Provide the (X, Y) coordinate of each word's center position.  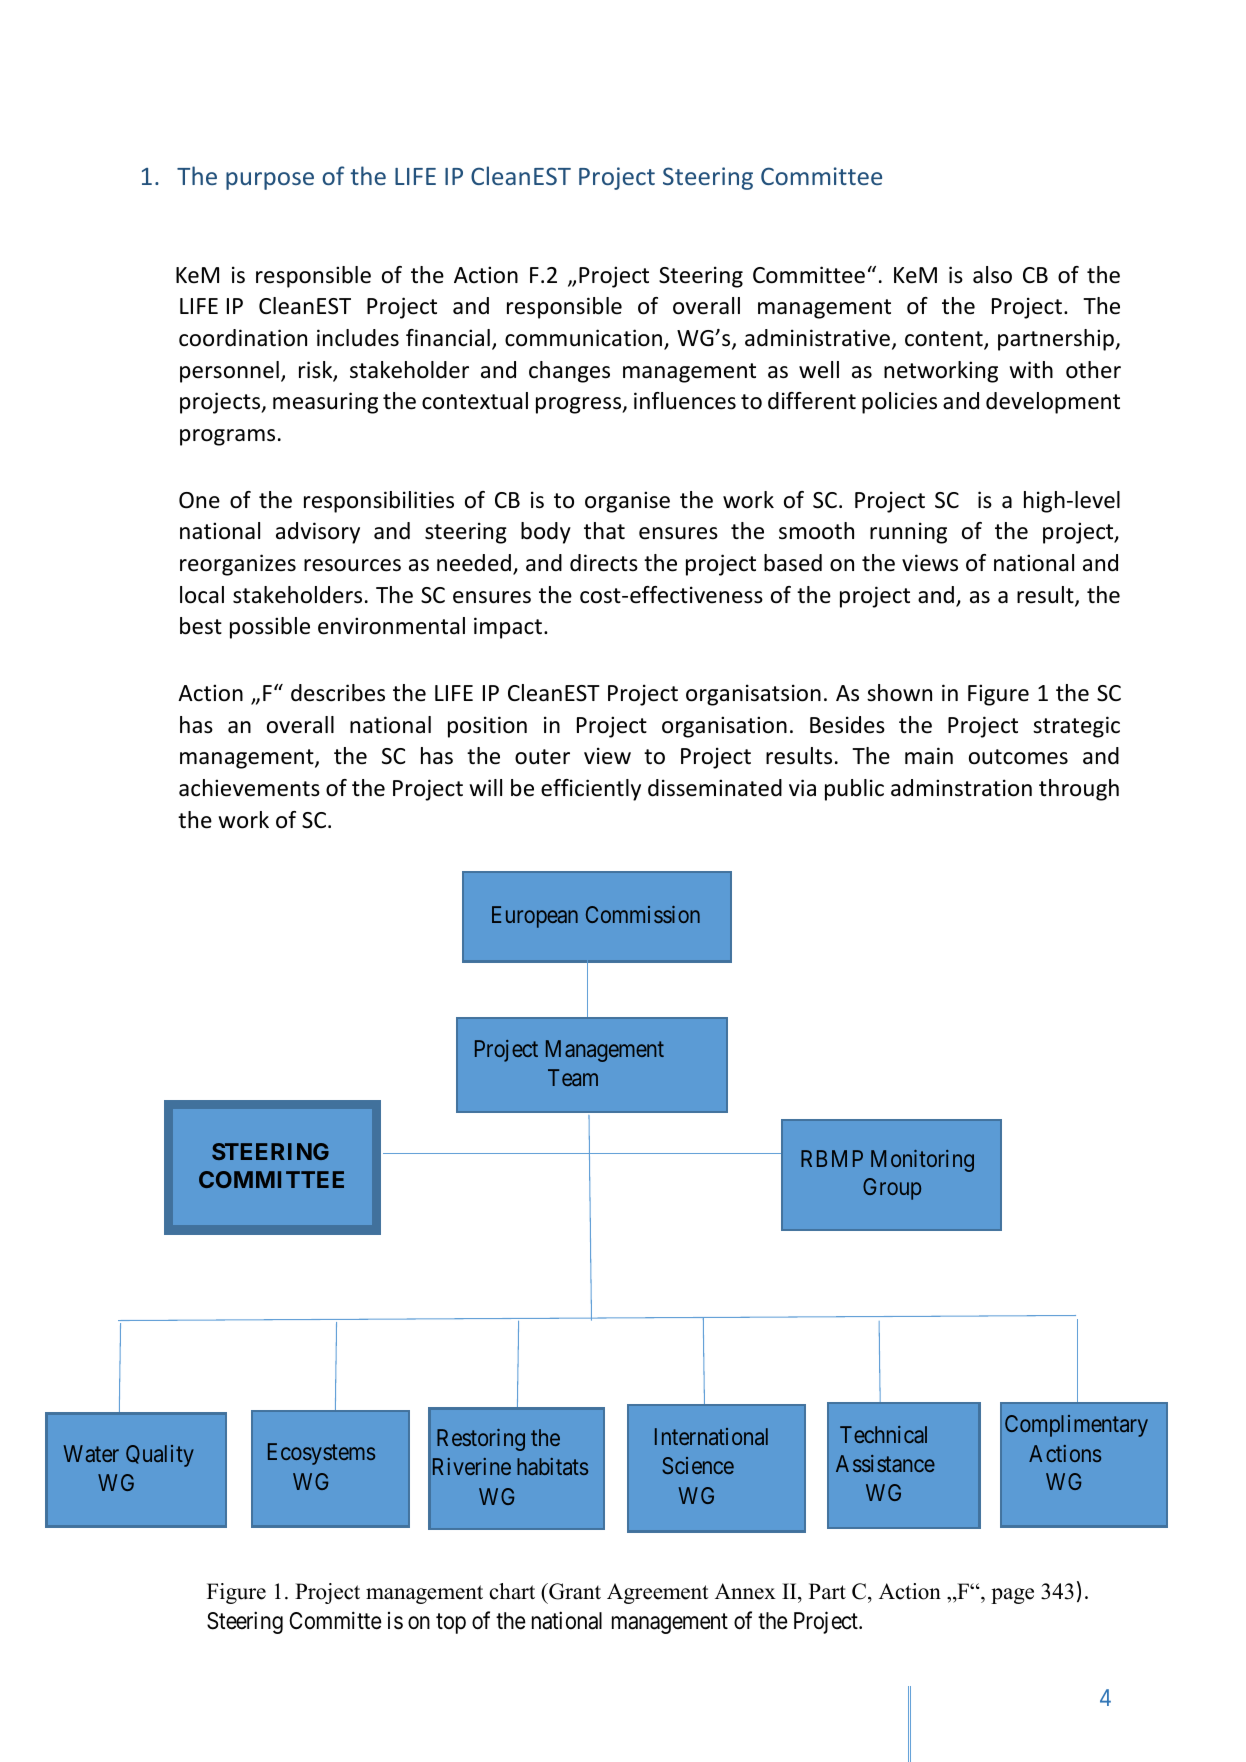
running (908, 533)
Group (892, 1189)
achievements (249, 788)
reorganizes (238, 565)
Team (573, 1077)
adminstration (961, 788)
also (992, 275)
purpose (270, 181)
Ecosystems (321, 1454)
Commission (643, 914)
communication (583, 338)
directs (604, 563)
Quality (160, 1456)
